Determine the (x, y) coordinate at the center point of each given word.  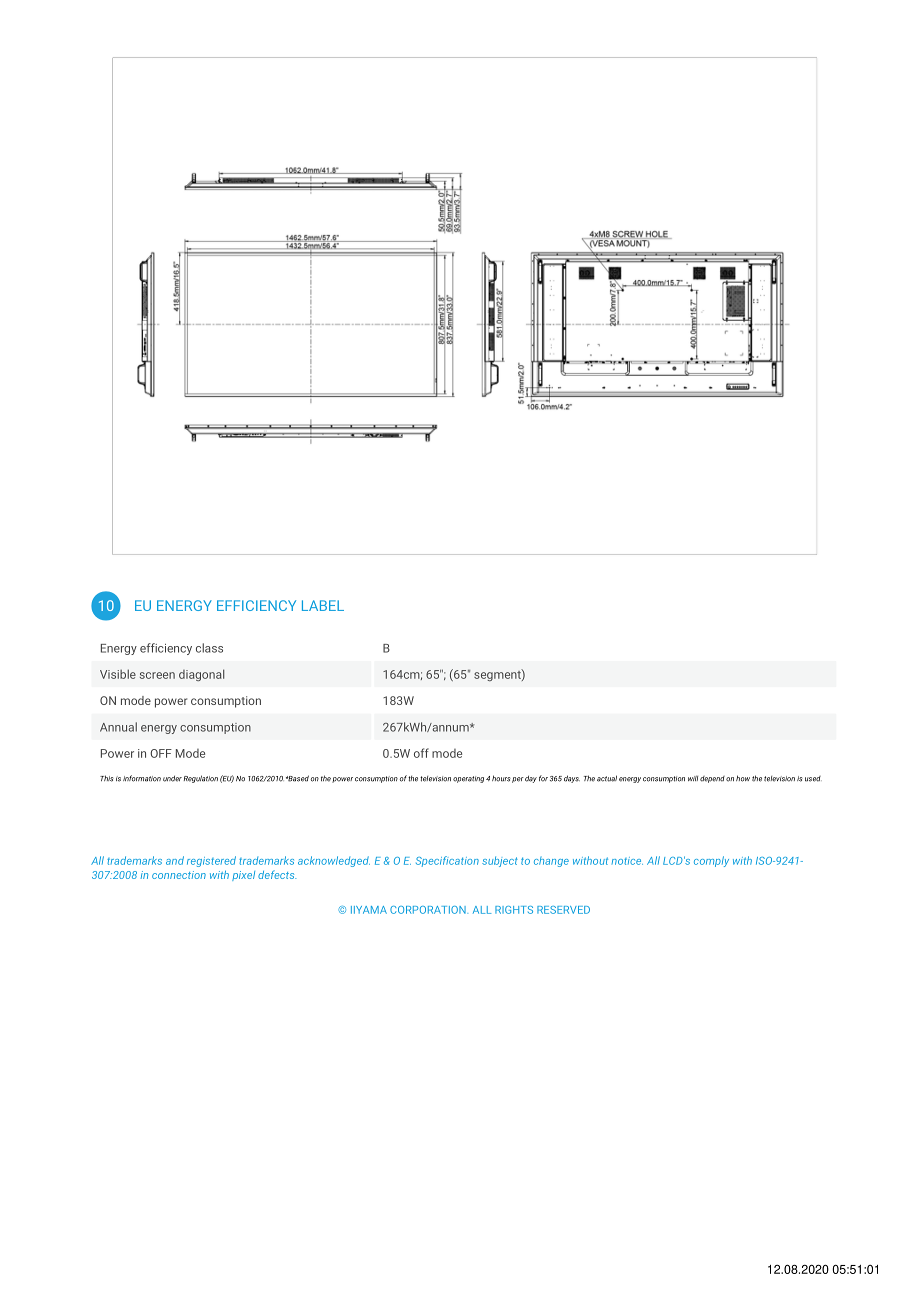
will (693, 778)
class (209, 648)
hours (501, 778)
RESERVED (563, 910)
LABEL (323, 605)
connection (179, 875)
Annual (118, 727)
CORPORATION (429, 910)
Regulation (201, 779)
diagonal (201, 675)
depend (712, 779)
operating (468, 779)
